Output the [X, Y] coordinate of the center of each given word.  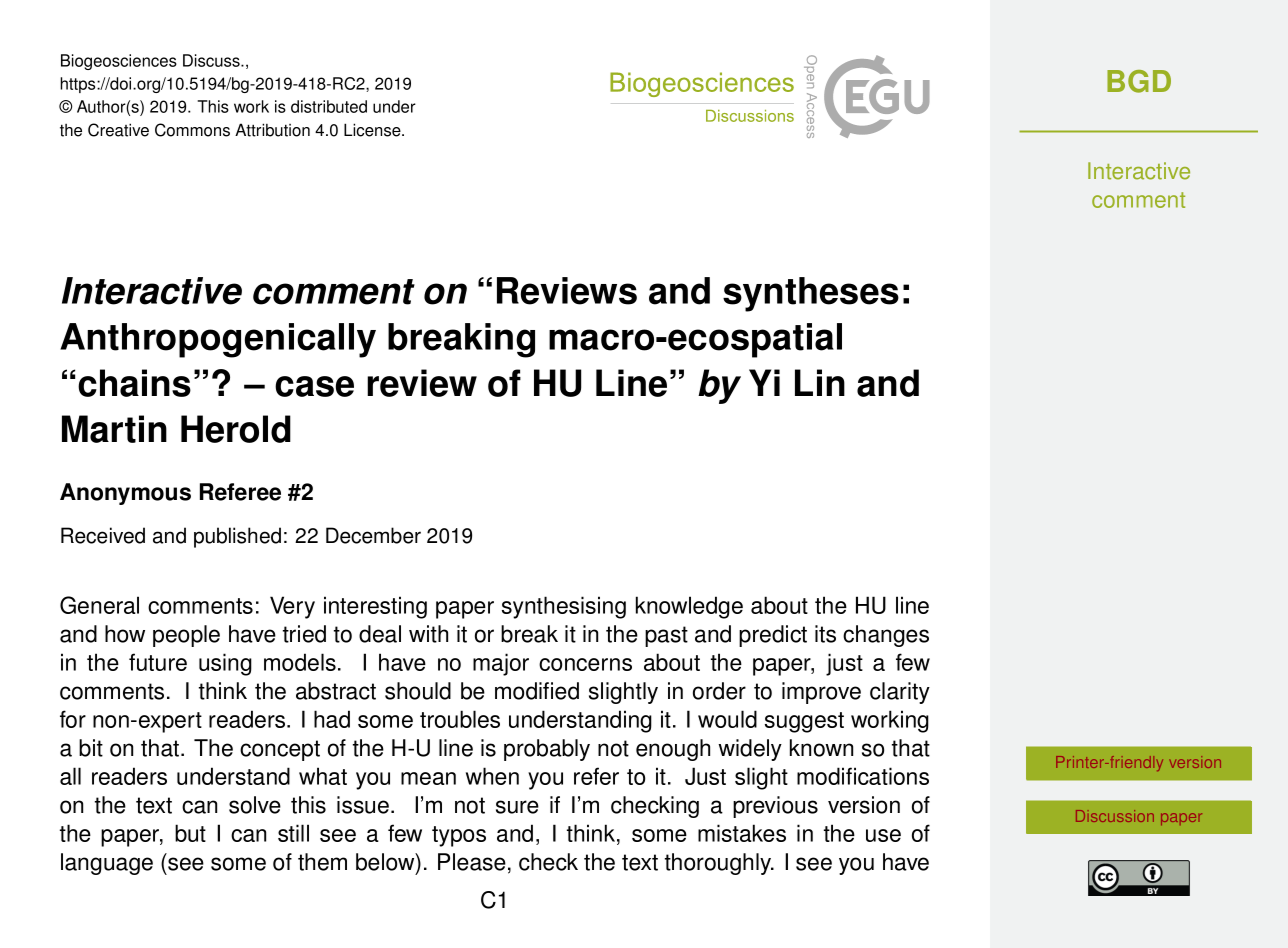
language [107, 864]
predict [773, 636]
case [314, 386]
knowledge [689, 607]
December [373, 535]
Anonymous [125, 494]
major [501, 664]
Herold [236, 429]
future [158, 662]
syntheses [811, 294]
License [373, 130]
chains [134, 383]
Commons [192, 130]
